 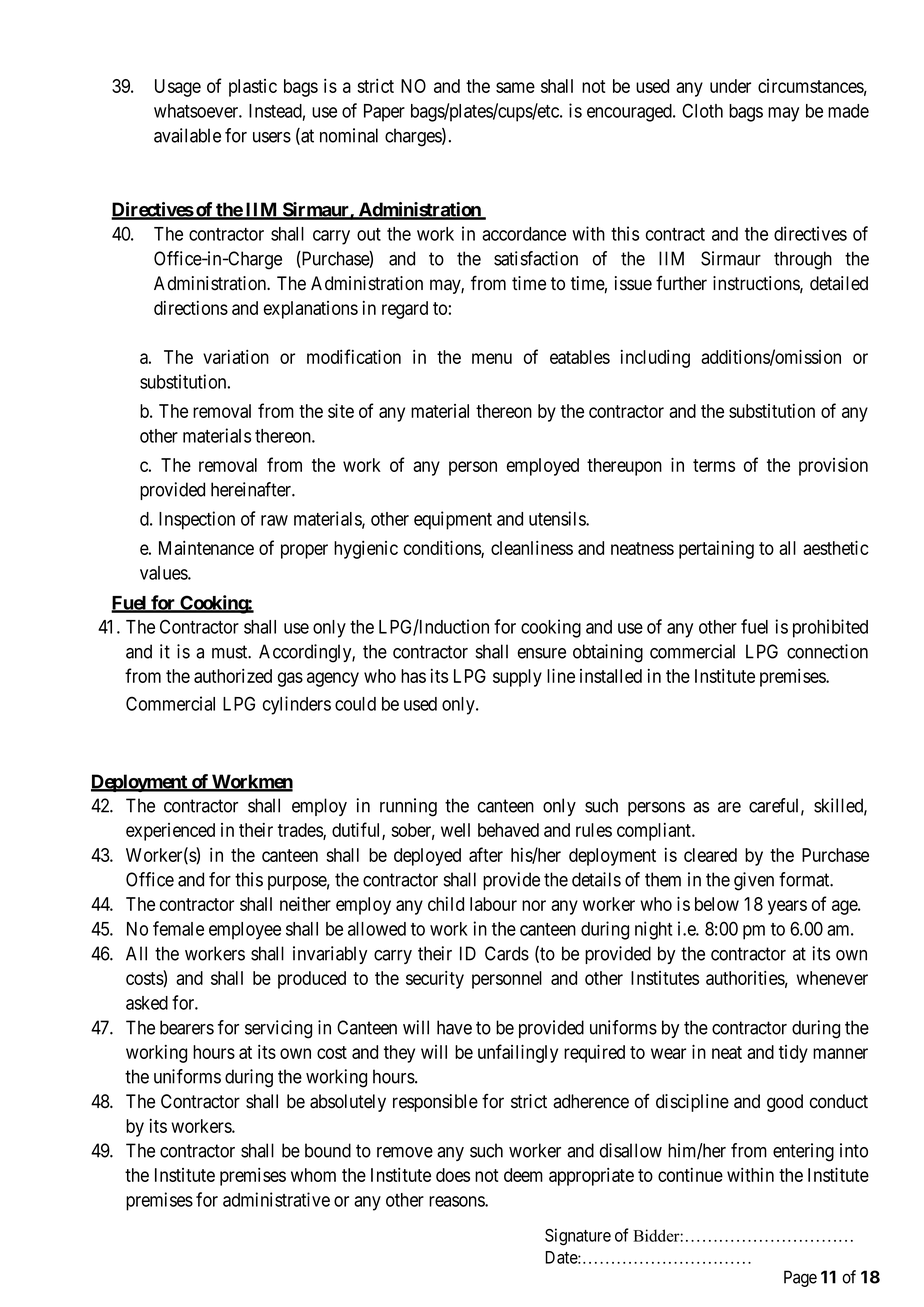 What do you see at coordinates (730, 86) in the screenshot?
I see `under` at bounding box center [730, 86].
